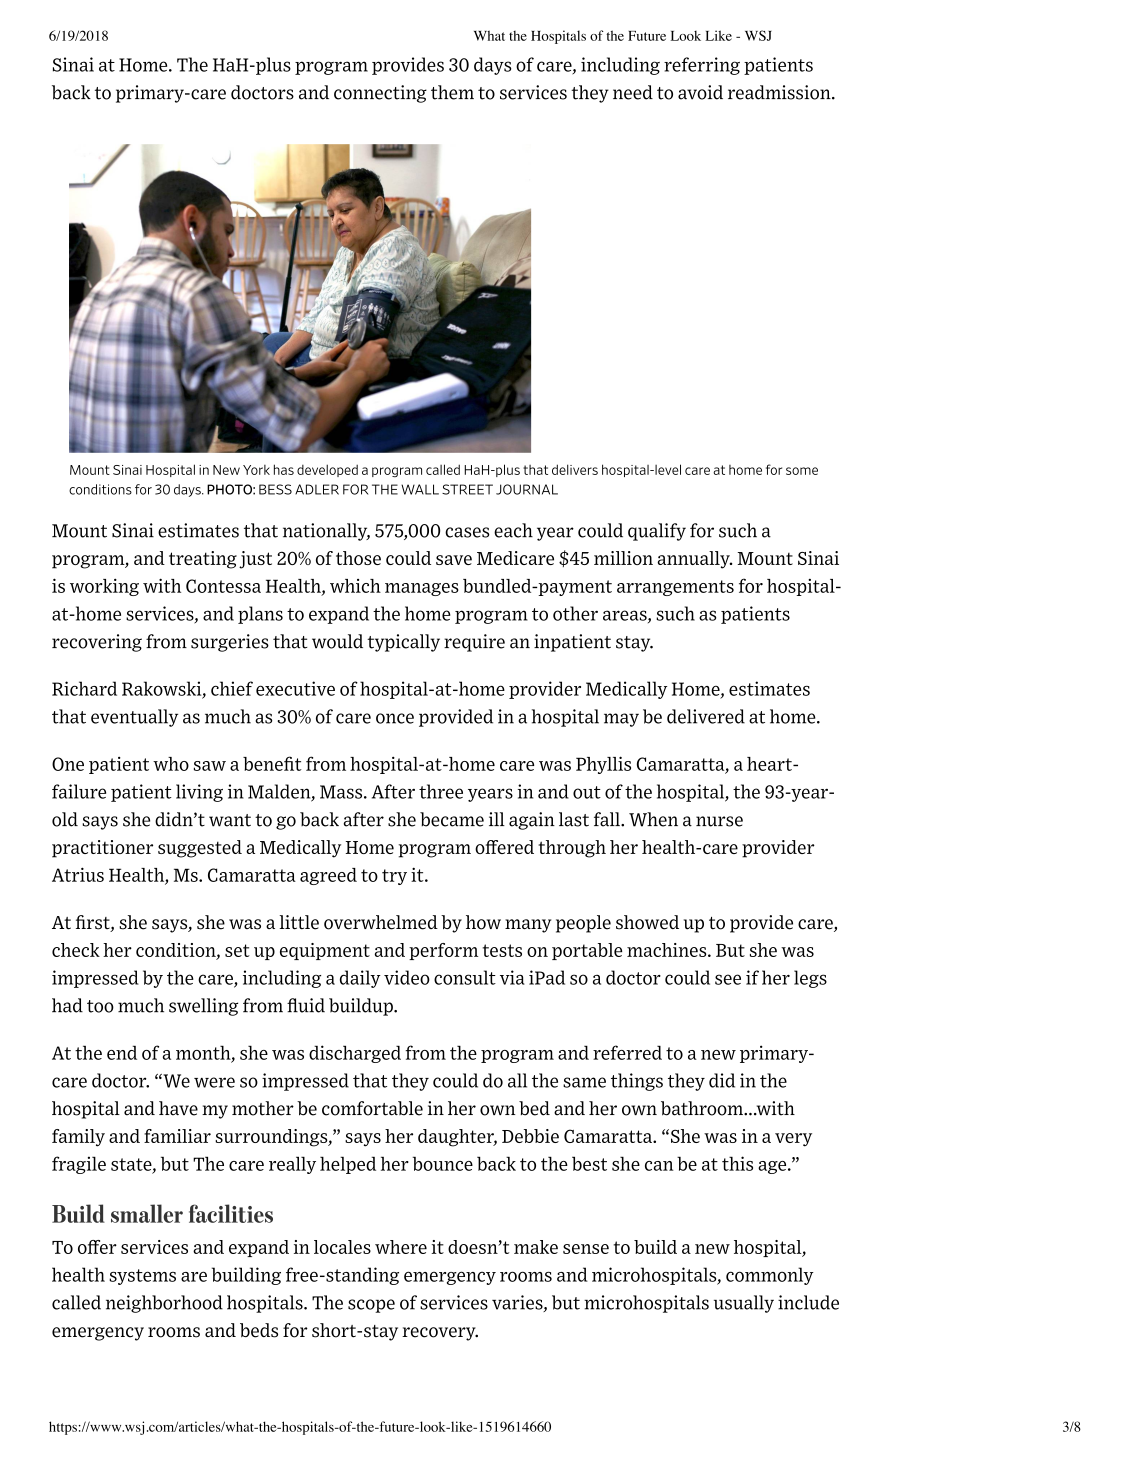  Describe the element at coordinates (395, 718) in the page. I see `once` at that location.
